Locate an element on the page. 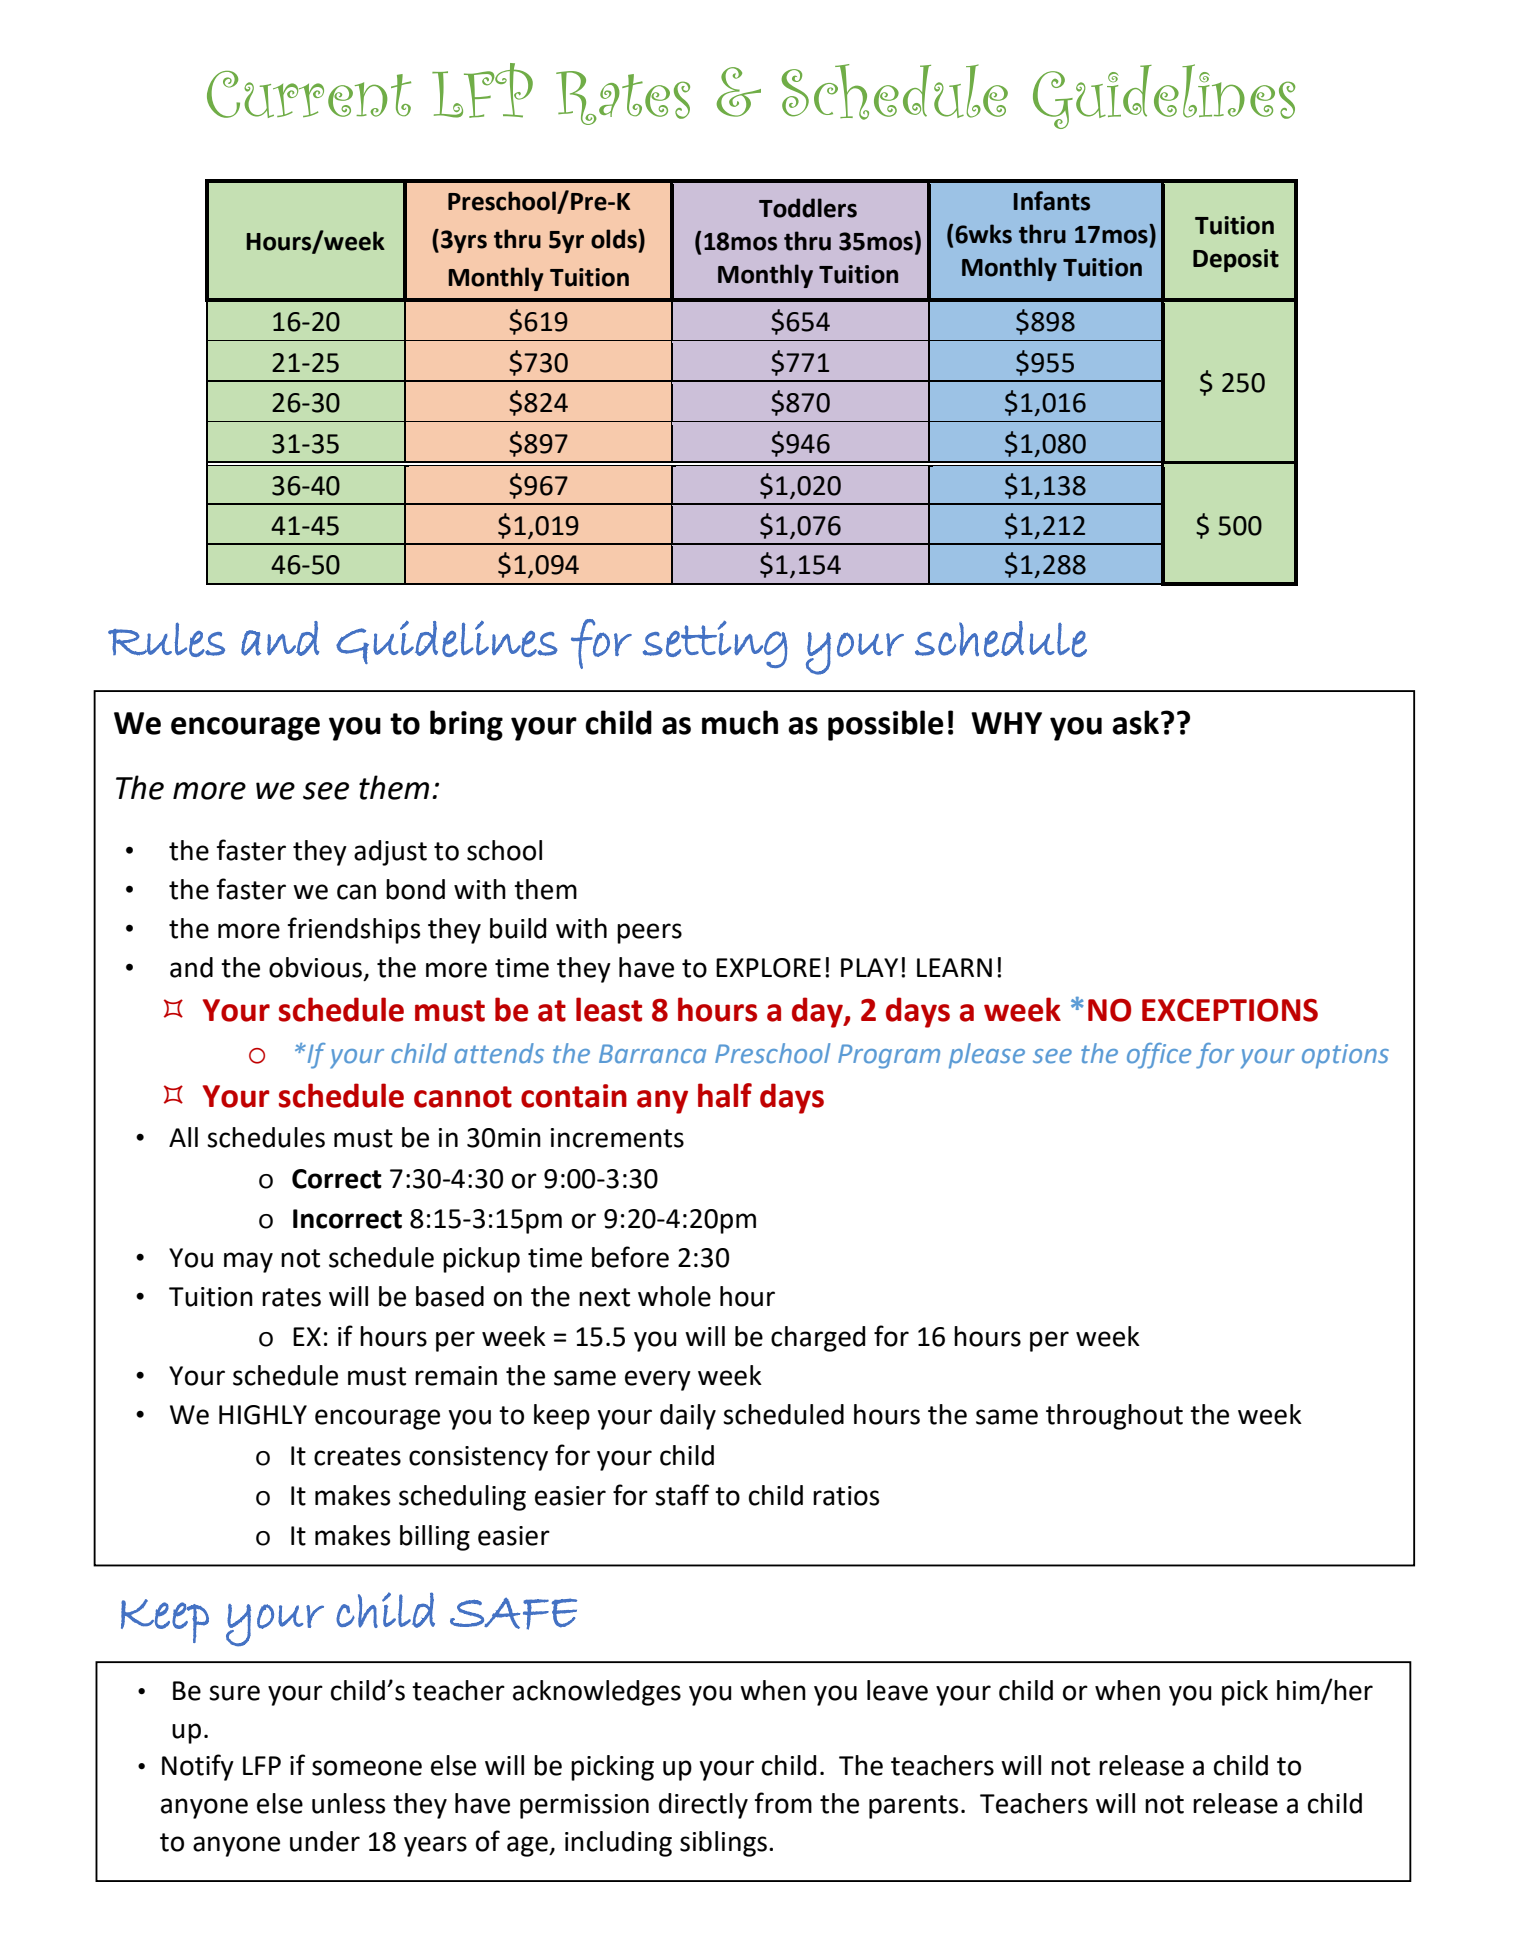 The height and width of the image is (1959, 1514). from is located at coordinates (783, 1803).
